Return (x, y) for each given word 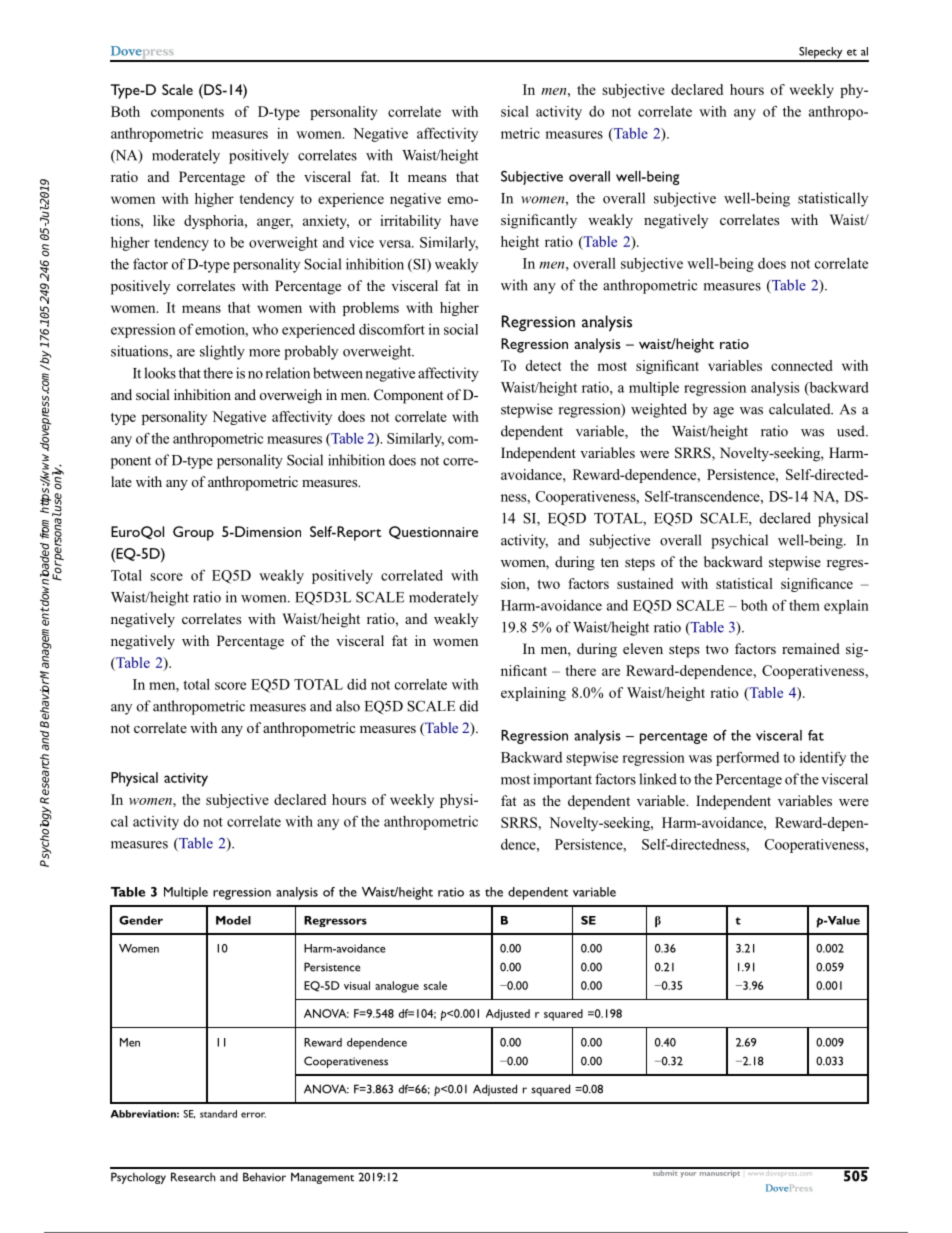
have (464, 220)
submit (664, 1172)
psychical (739, 541)
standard (218, 1114)
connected (802, 365)
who (265, 329)
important (563, 780)
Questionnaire (433, 532)
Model (233, 920)
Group (193, 533)
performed (747, 758)
